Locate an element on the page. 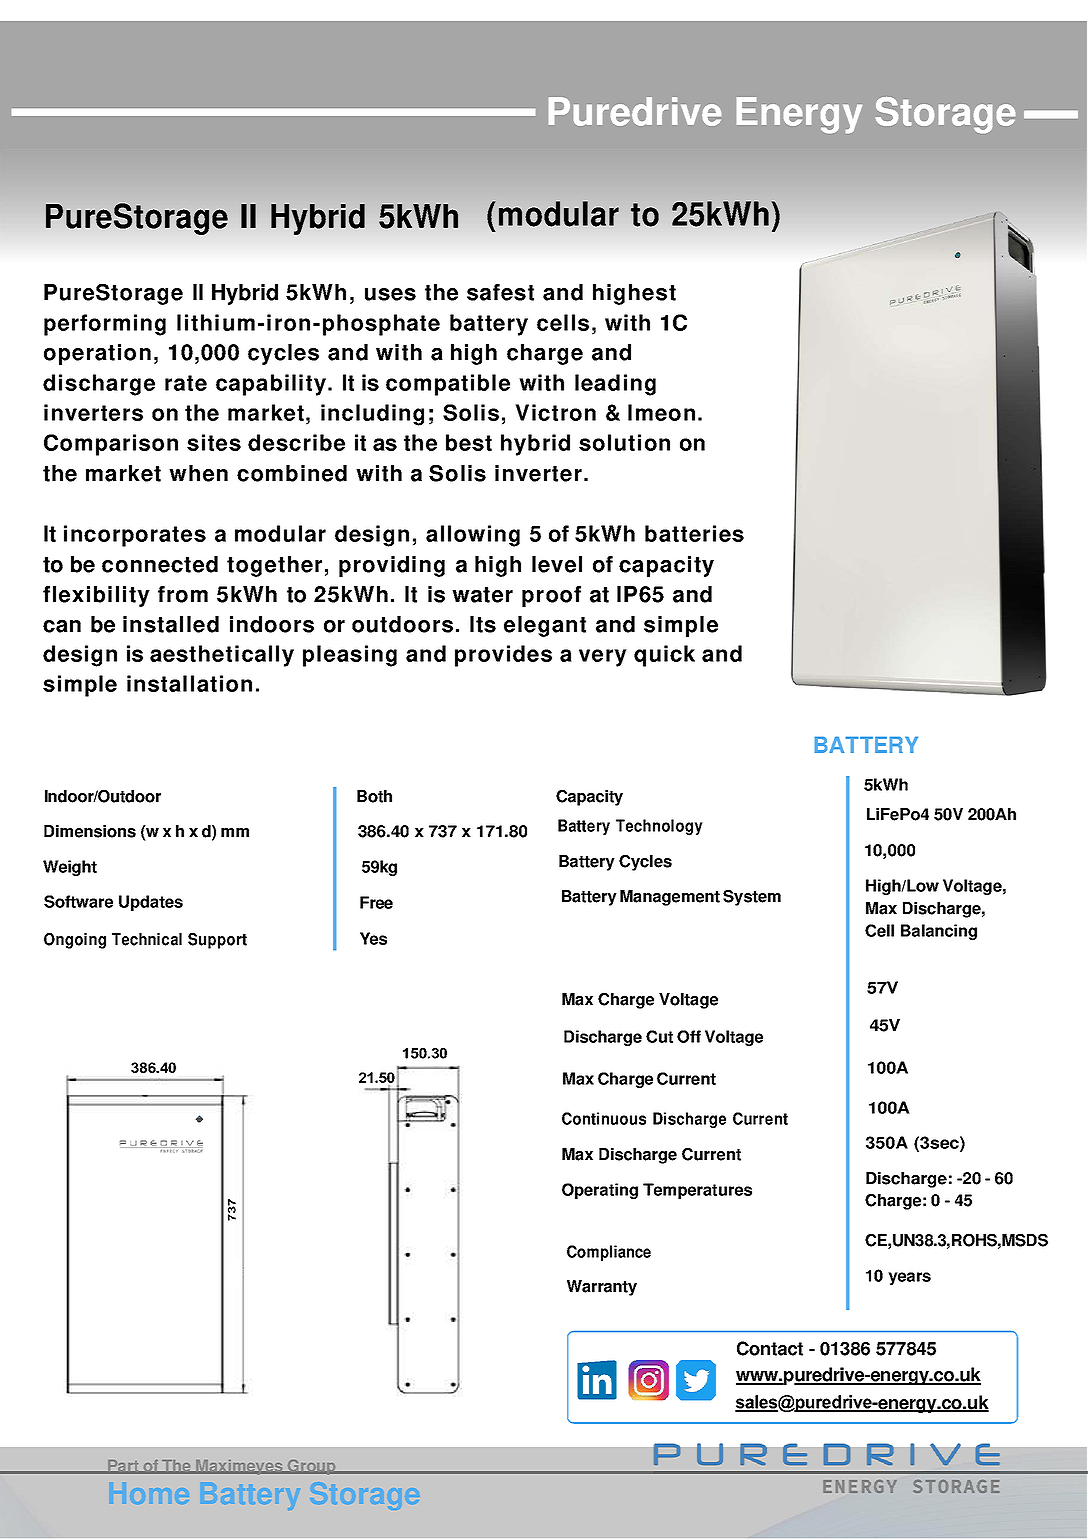 The width and height of the page is (1088, 1539). System is located at coordinates (752, 898).
